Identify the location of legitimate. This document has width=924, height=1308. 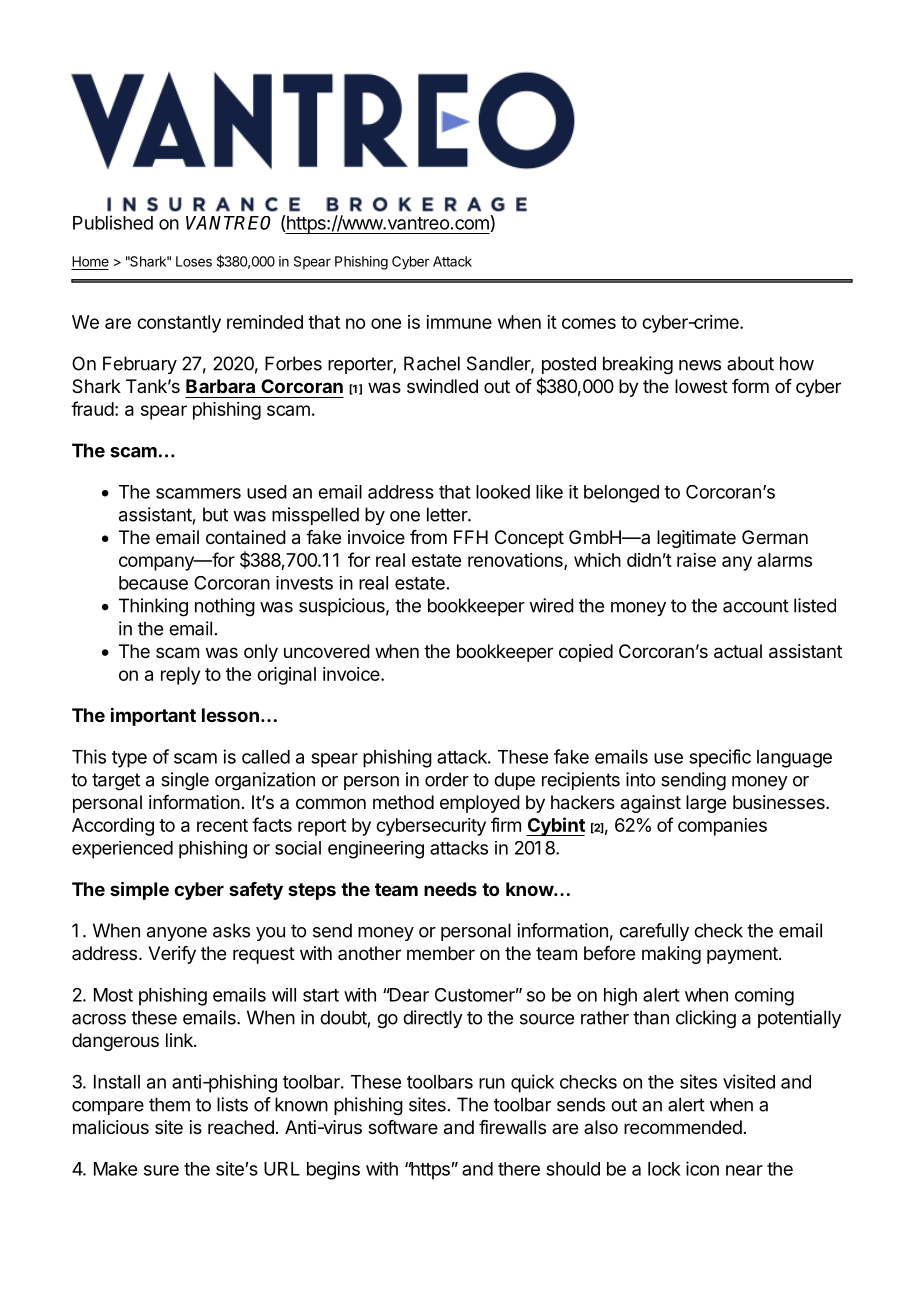
(696, 539).
